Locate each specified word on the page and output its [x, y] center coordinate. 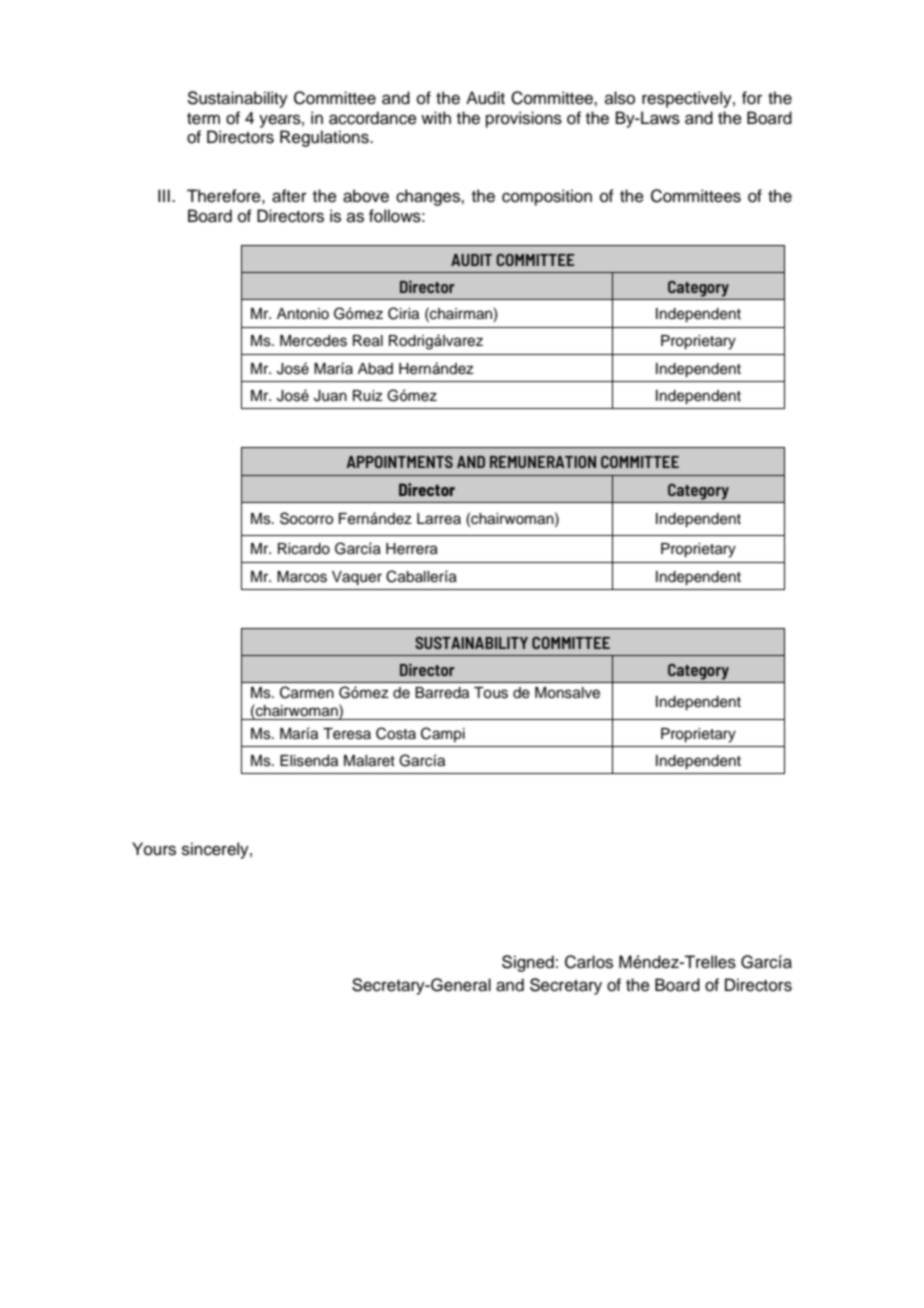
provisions [524, 119]
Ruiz [368, 396]
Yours [154, 849]
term [203, 119]
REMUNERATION [543, 462]
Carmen [307, 692]
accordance [373, 118]
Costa [396, 733]
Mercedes [313, 341]
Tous [491, 693]
